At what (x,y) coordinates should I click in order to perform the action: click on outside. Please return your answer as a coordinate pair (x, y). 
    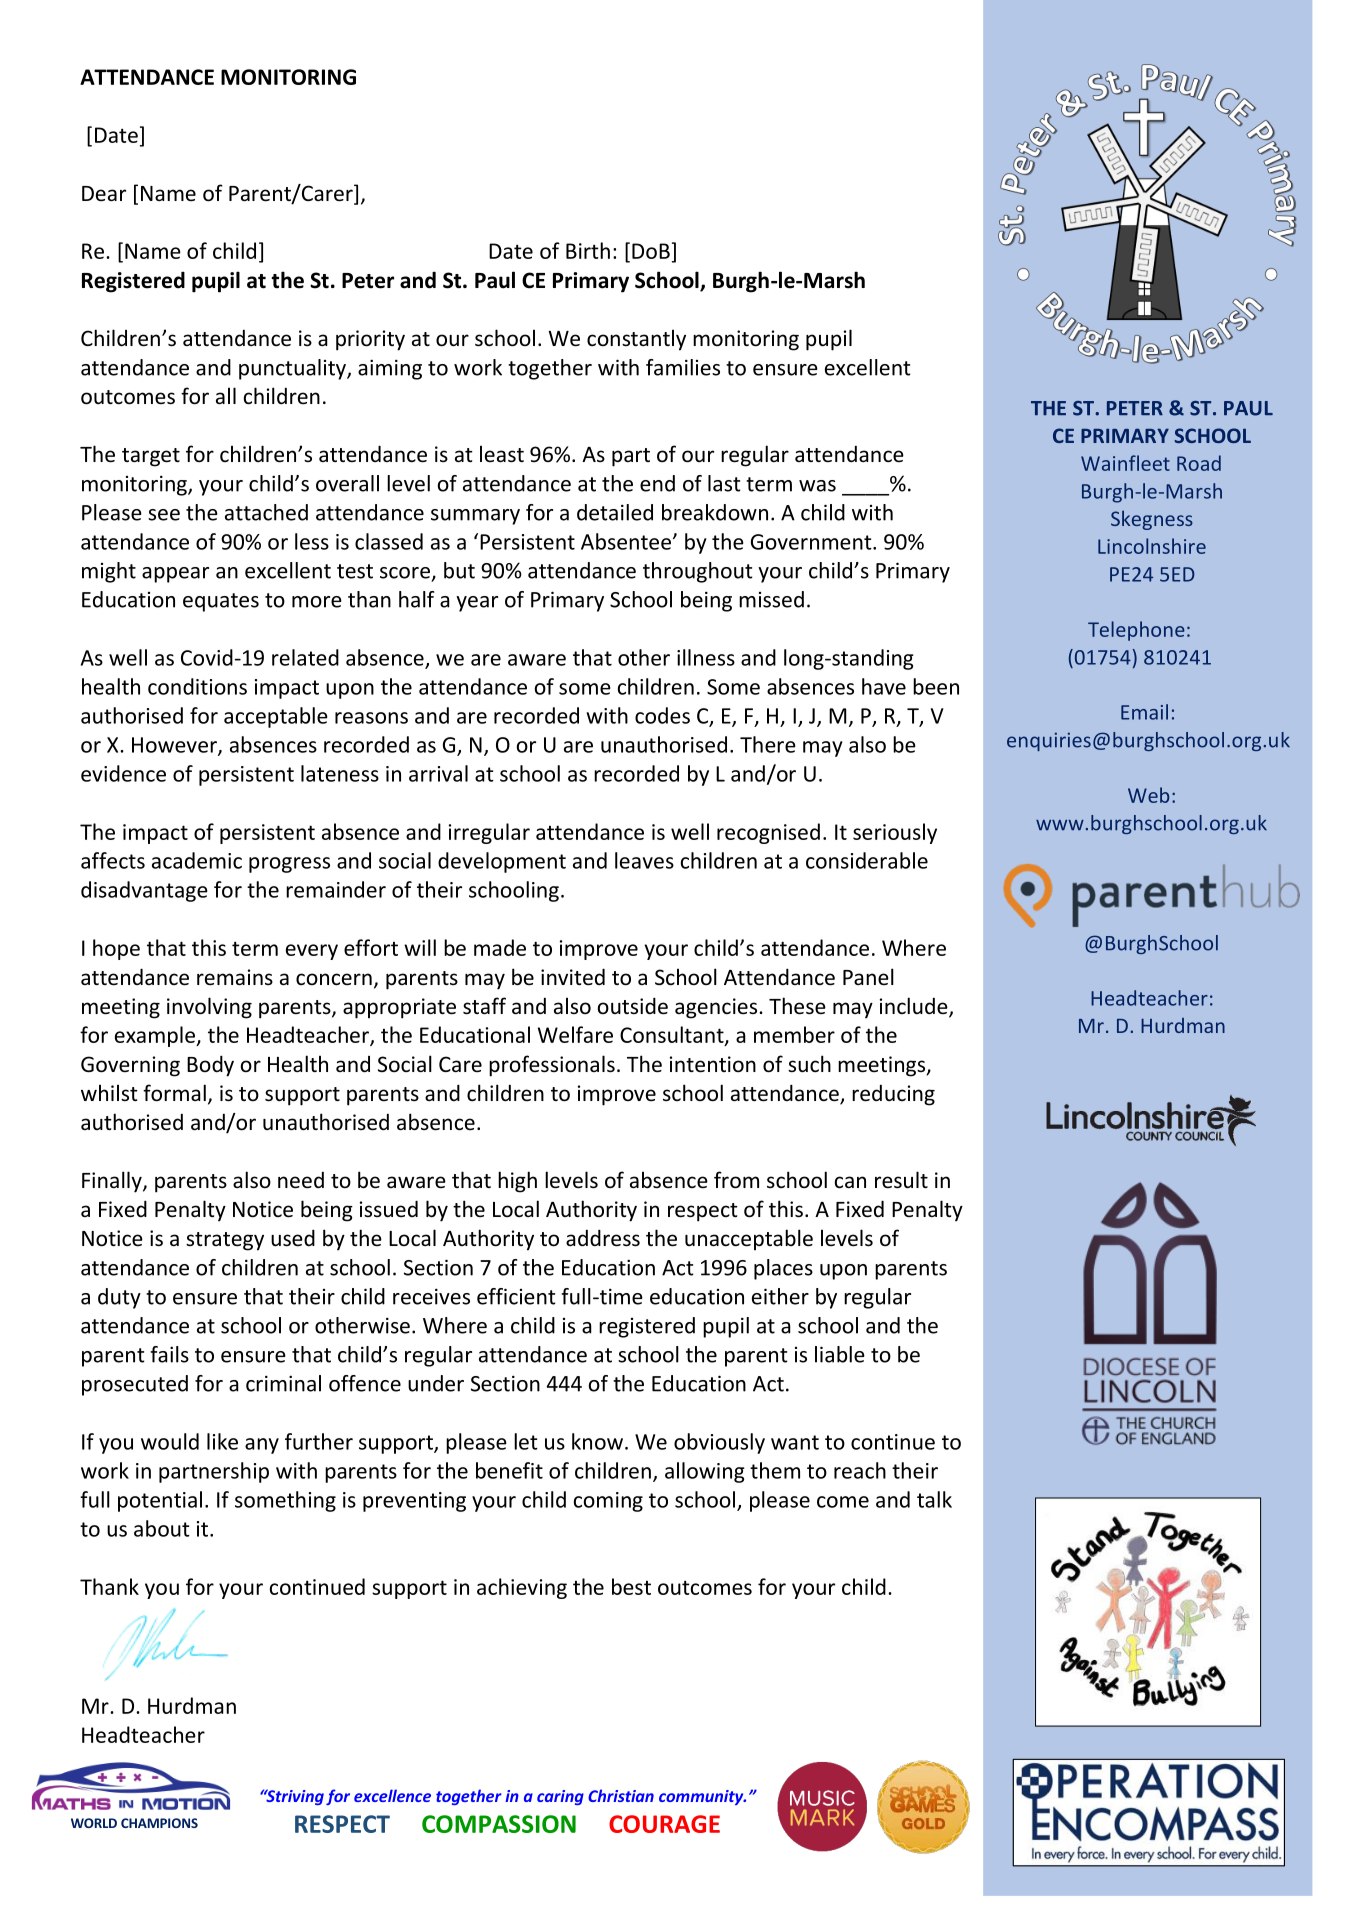
    Looking at the image, I should click on (633, 1006).
